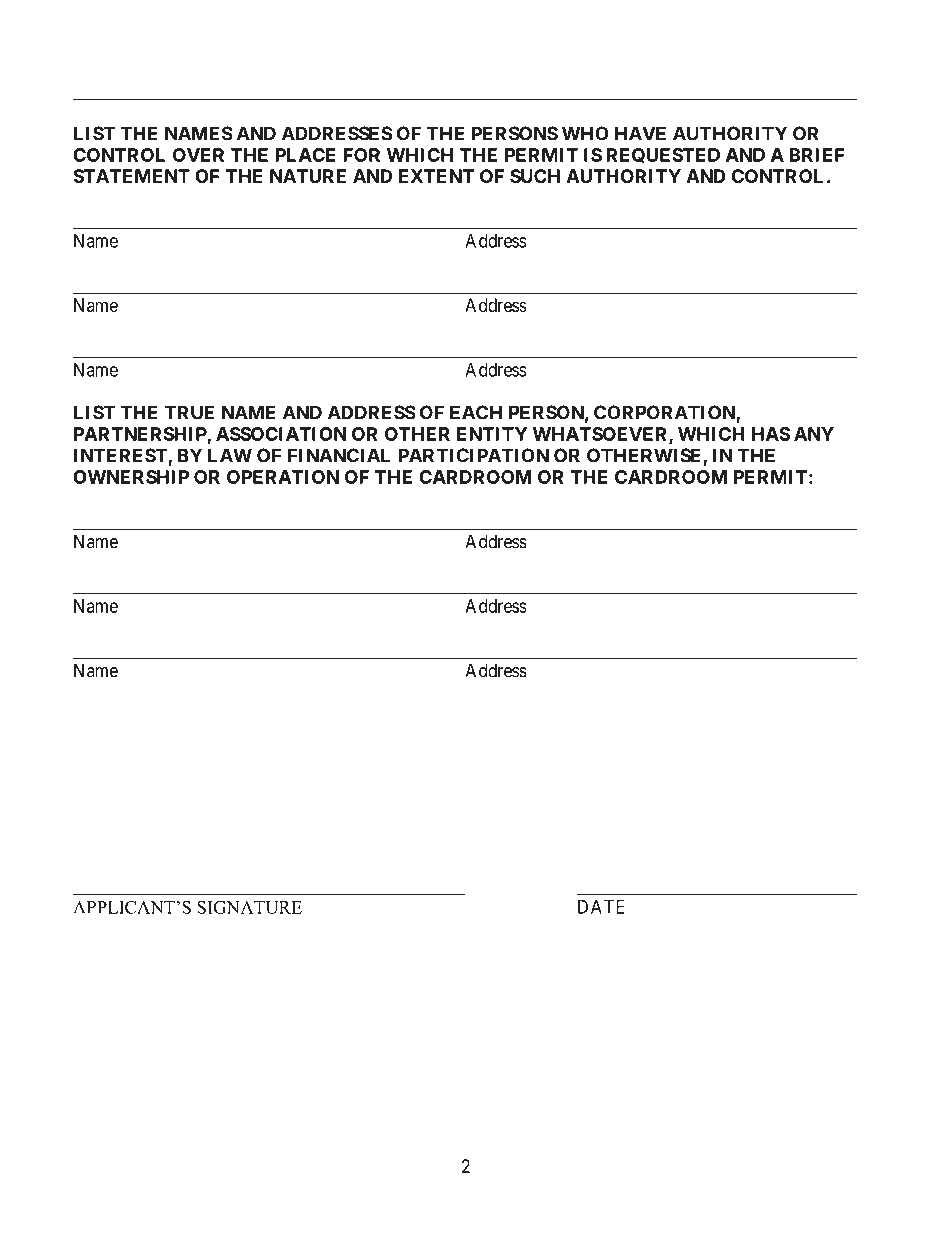 The width and height of the screenshot is (952, 1233). What do you see at coordinates (771, 434) in the screenshot?
I see `HAS` at bounding box center [771, 434].
